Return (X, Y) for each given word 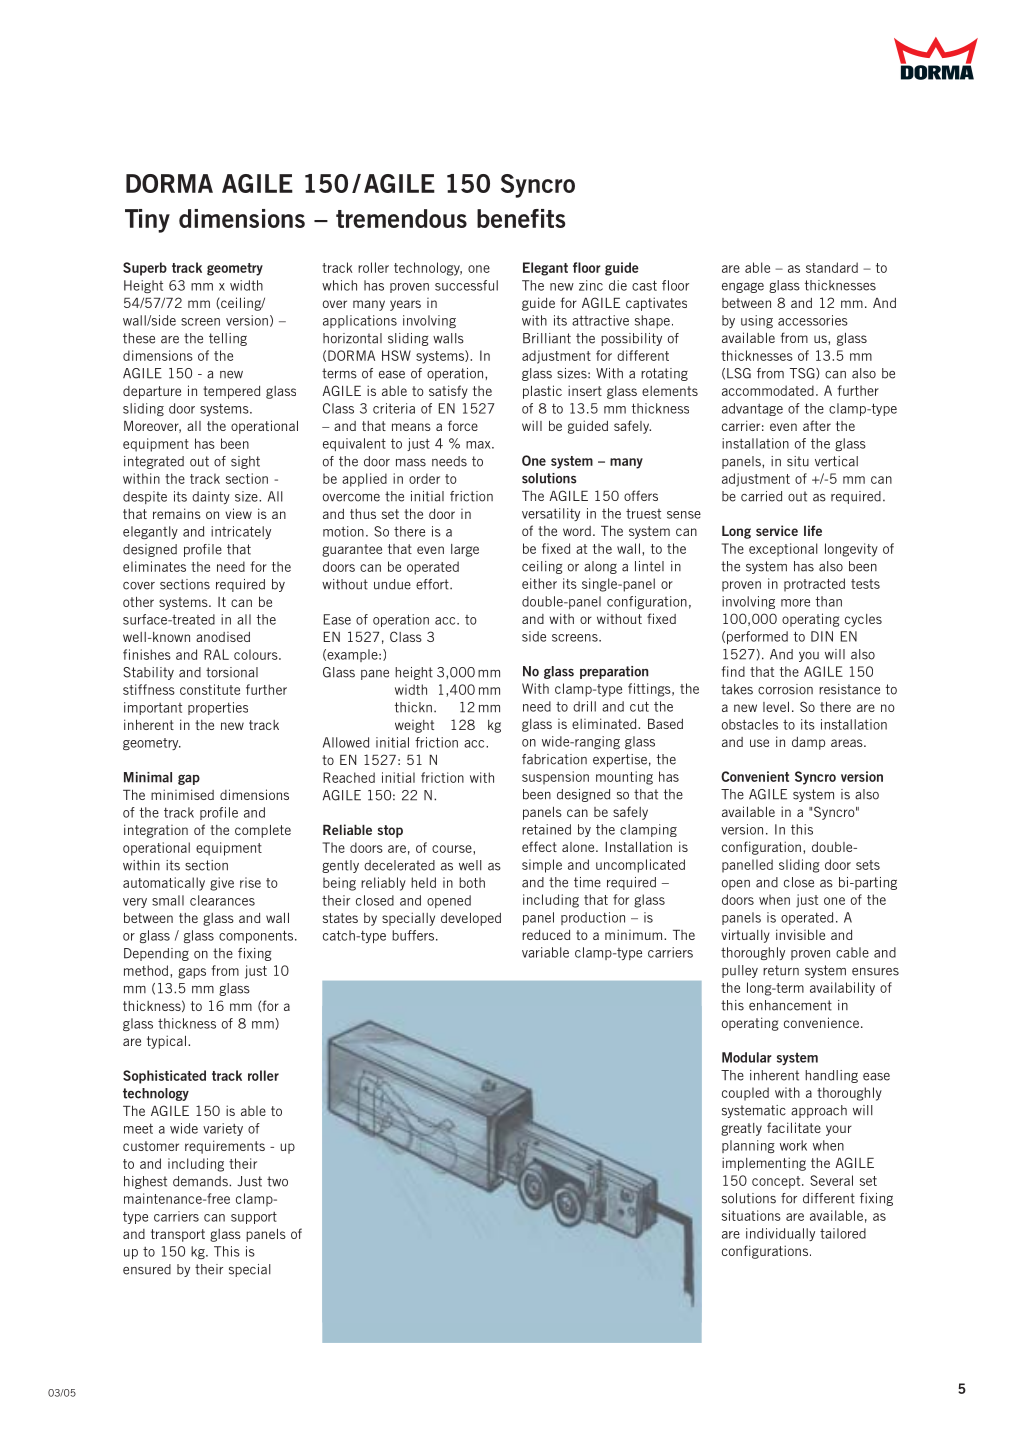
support (254, 1218)
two (277, 1181)
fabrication (554, 759)
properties (218, 708)
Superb (145, 269)
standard (832, 267)
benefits (521, 218)
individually (780, 1234)
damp (808, 743)
